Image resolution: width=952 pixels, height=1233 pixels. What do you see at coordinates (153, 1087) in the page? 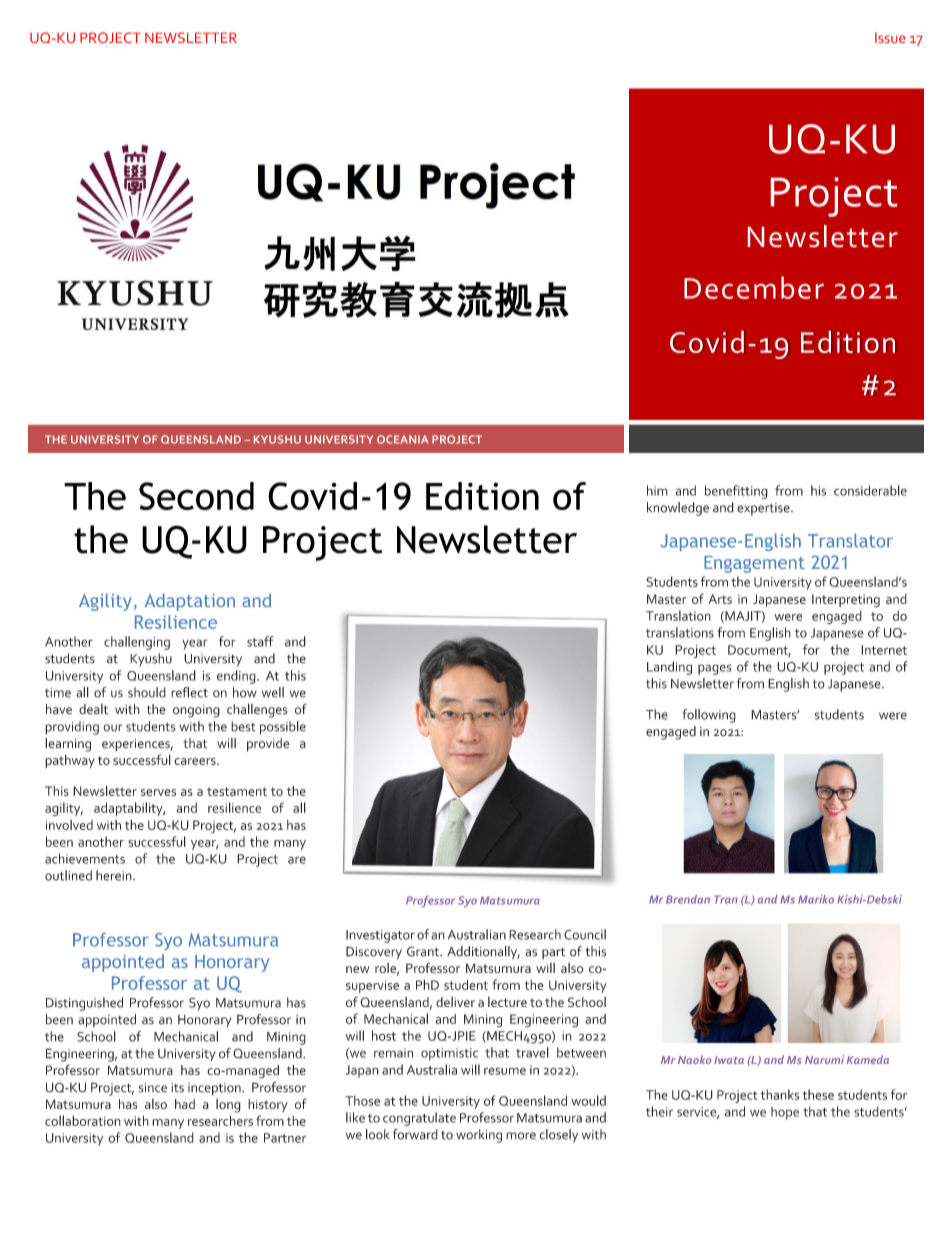
I see `since` at bounding box center [153, 1087].
